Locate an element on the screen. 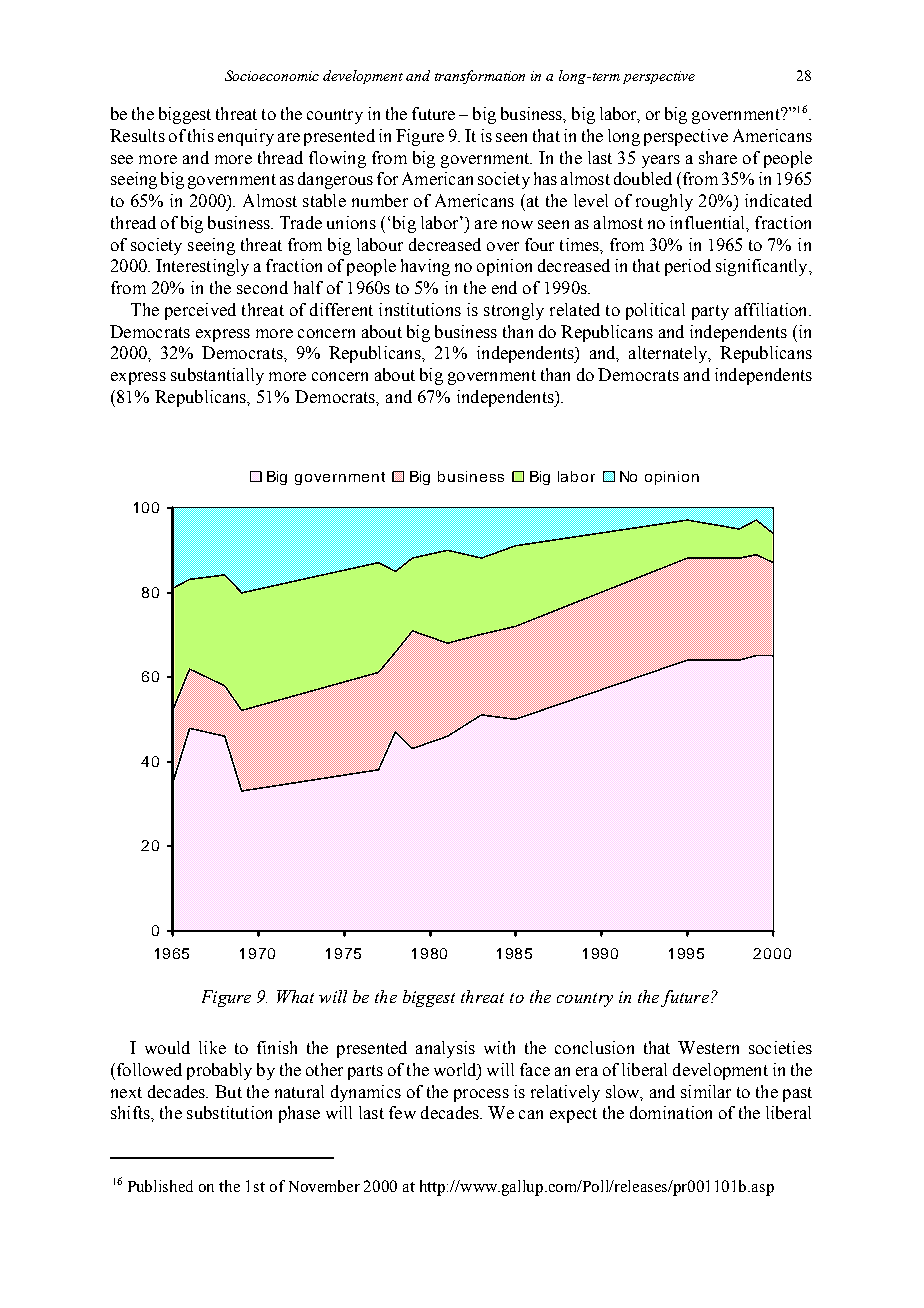 This screenshot has width=924, height=1308. with is located at coordinates (499, 1047).
